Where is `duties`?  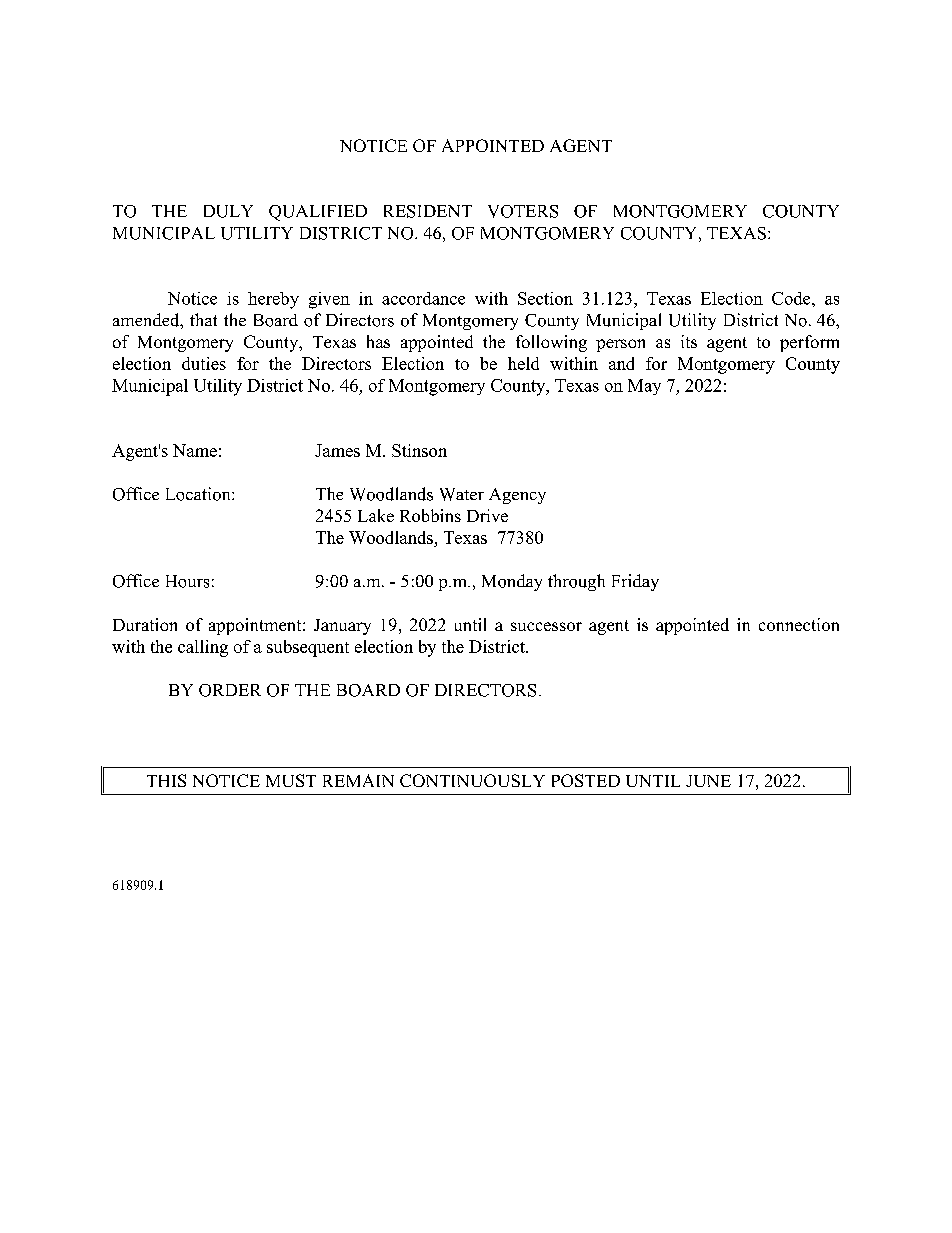 duties is located at coordinates (204, 363).
